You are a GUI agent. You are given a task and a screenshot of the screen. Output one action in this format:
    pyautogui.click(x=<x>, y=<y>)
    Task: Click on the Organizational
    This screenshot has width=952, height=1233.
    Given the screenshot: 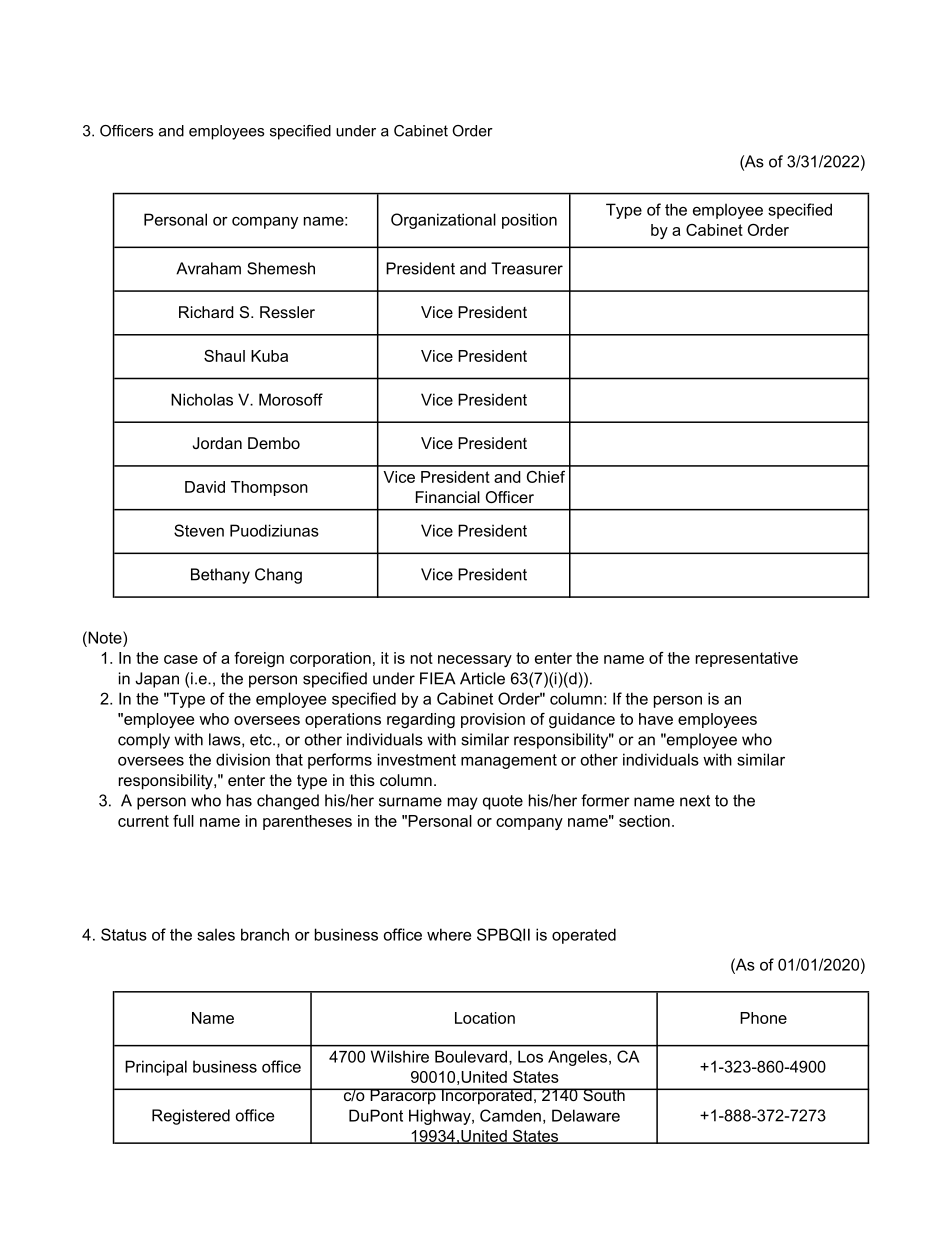 What is the action you would take?
    pyautogui.click(x=443, y=221)
